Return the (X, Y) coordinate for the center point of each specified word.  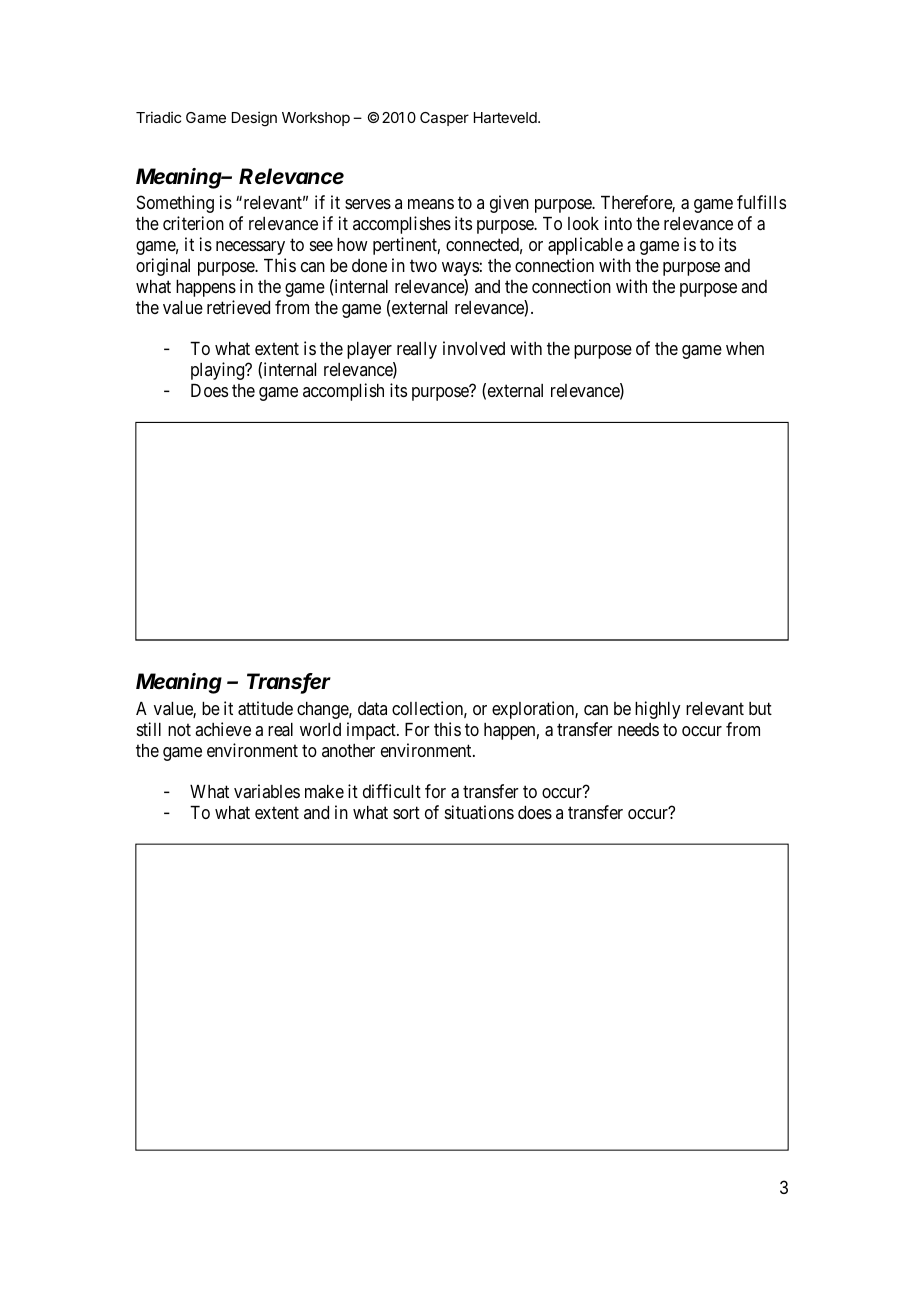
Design (254, 119)
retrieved (238, 307)
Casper (444, 119)
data (372, 708)
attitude (265, 708)
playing (219, 371)
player (369, 350)
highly (658, 710)
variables (267, 791)
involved (474, 348)
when (745, 348)
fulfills (761, 202)
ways (460, 269)
